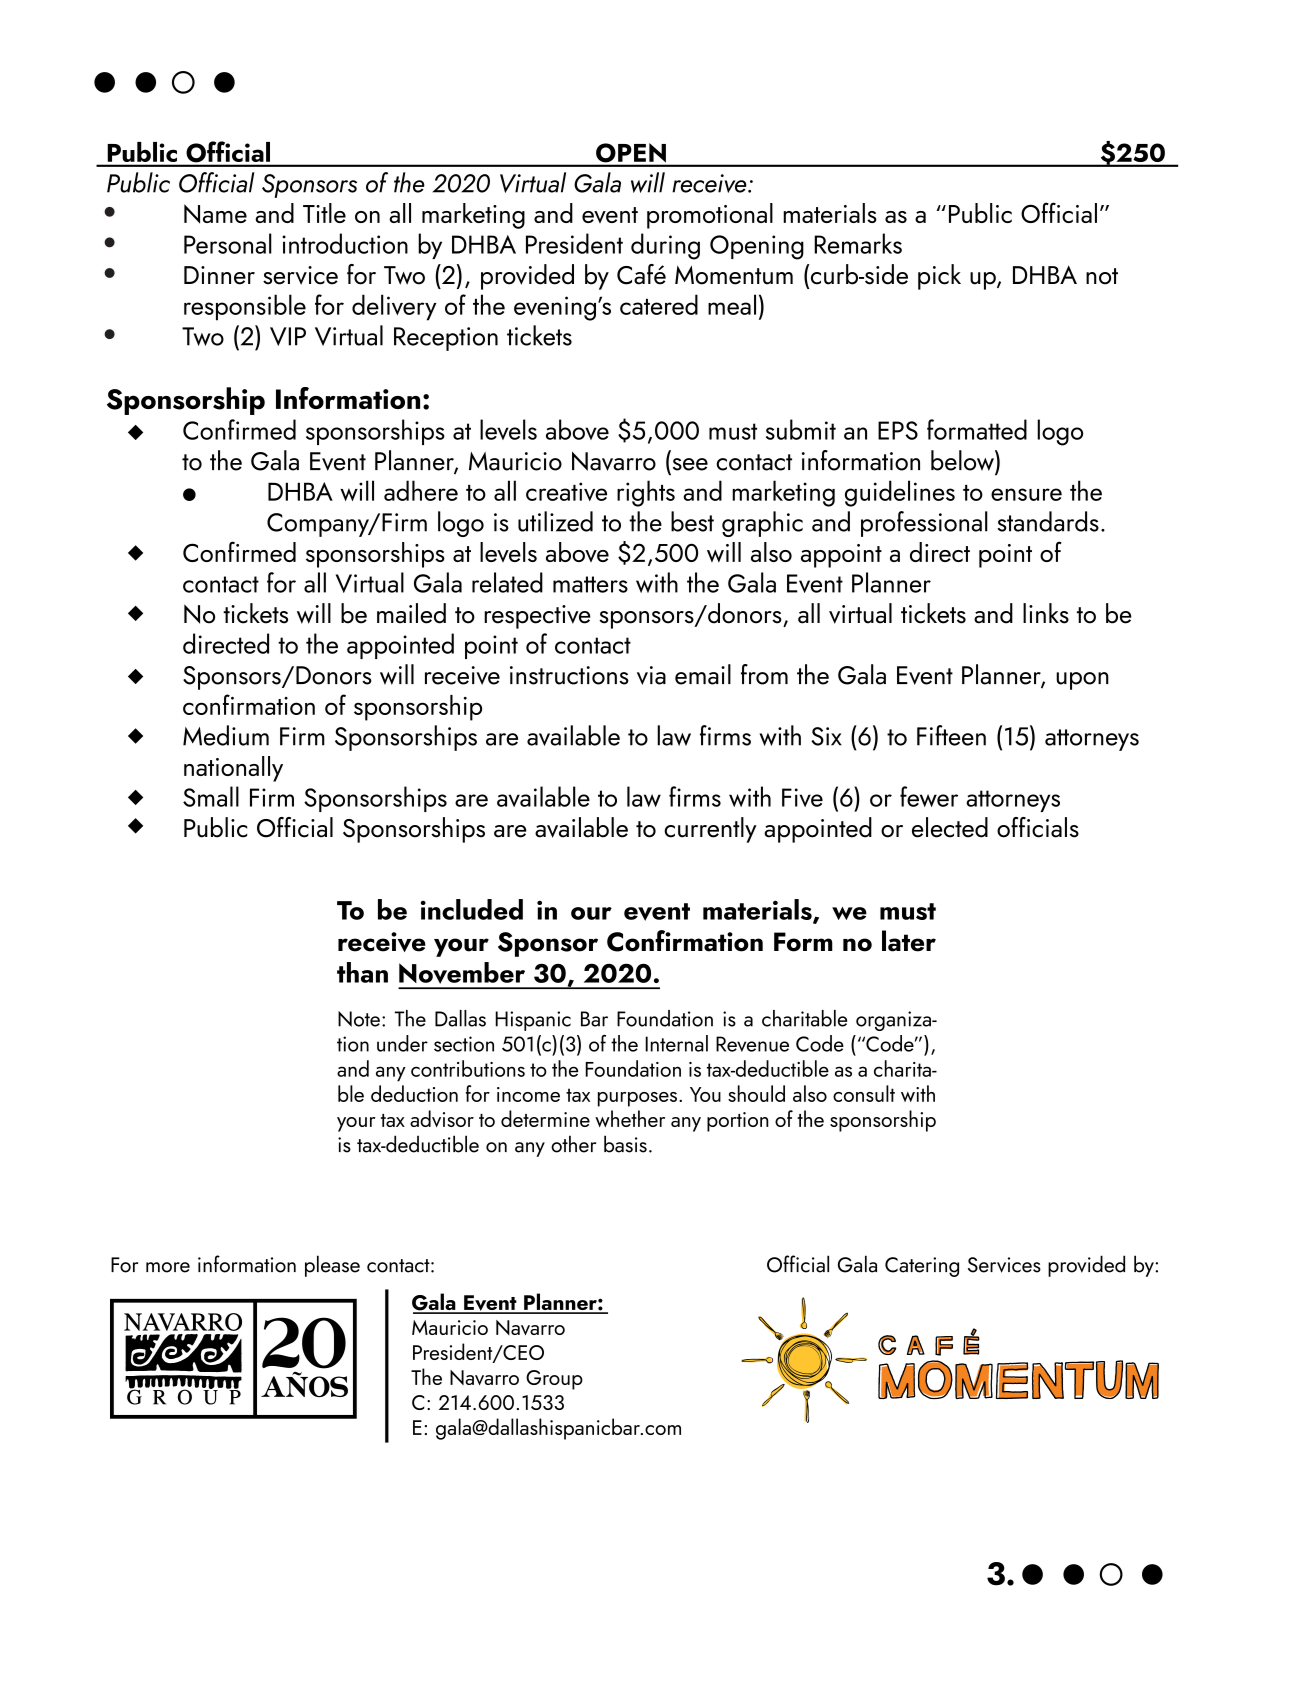 This screenshot has height=1682, width=1300. What do you see at coordinates (929, 796) in the screenshot?
I see `fewer` at bounding box center [929, 796].
